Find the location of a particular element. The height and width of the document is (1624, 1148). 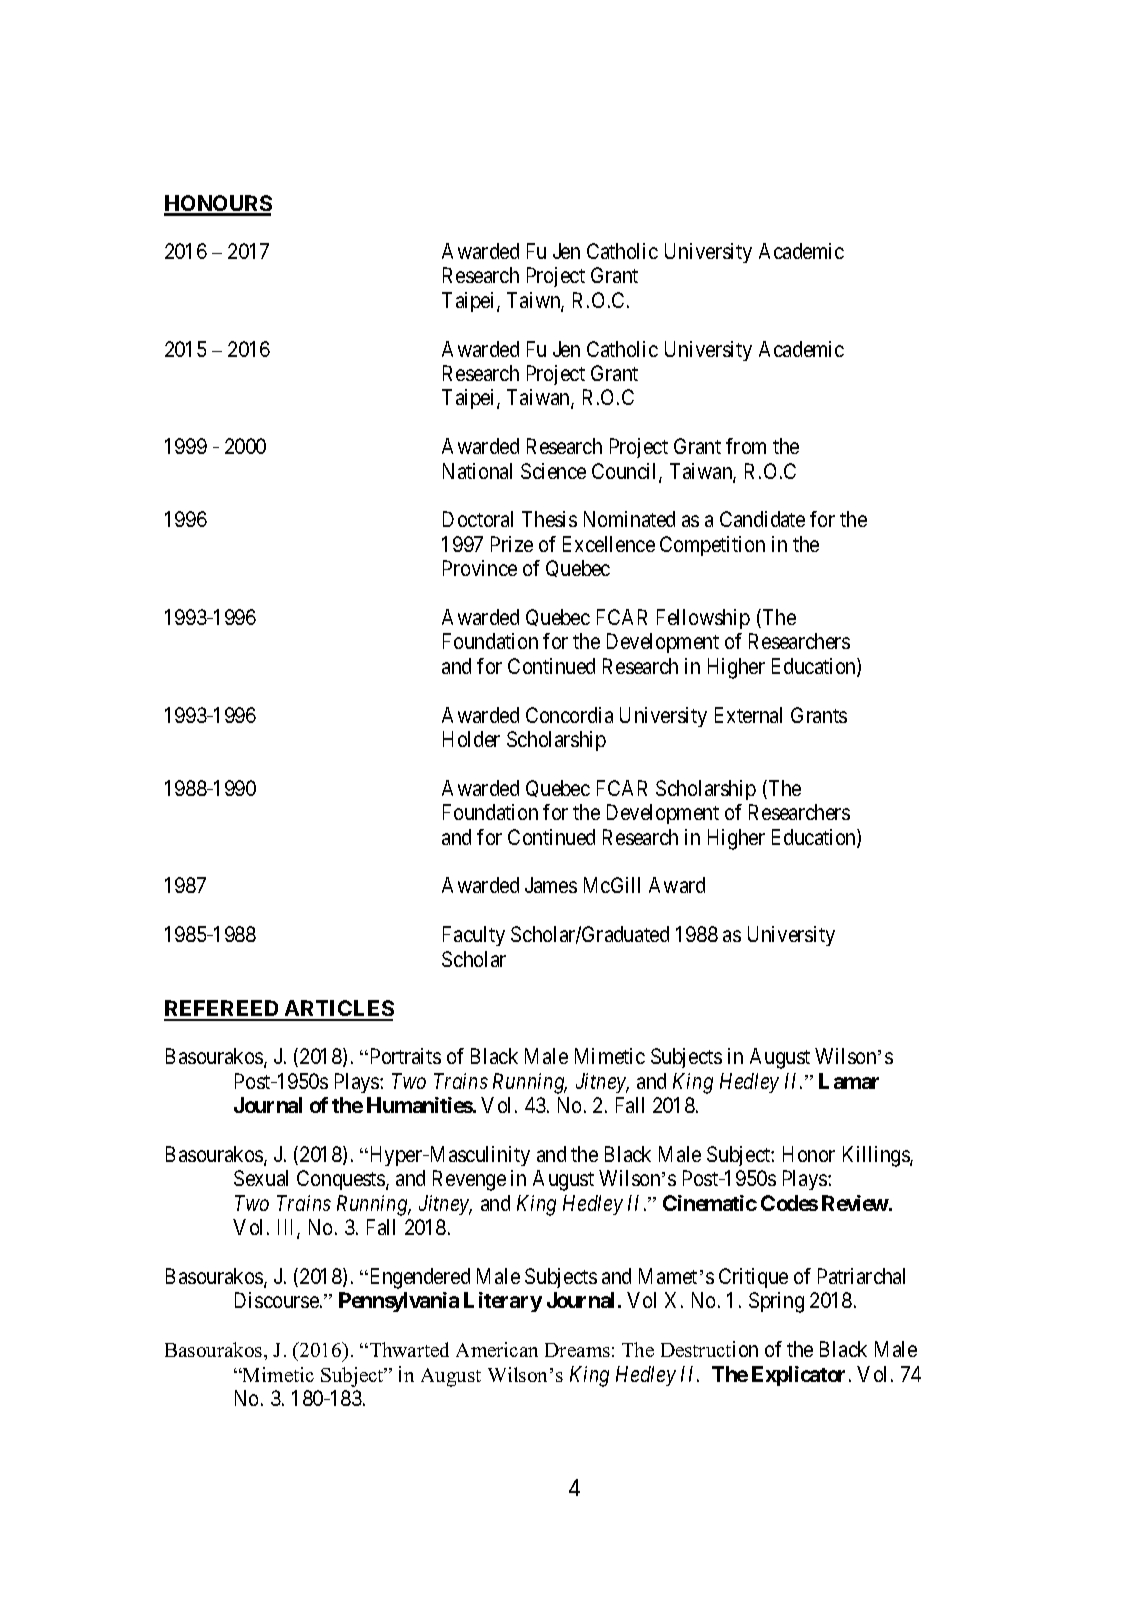

National is located at coordinates (477, 471).
